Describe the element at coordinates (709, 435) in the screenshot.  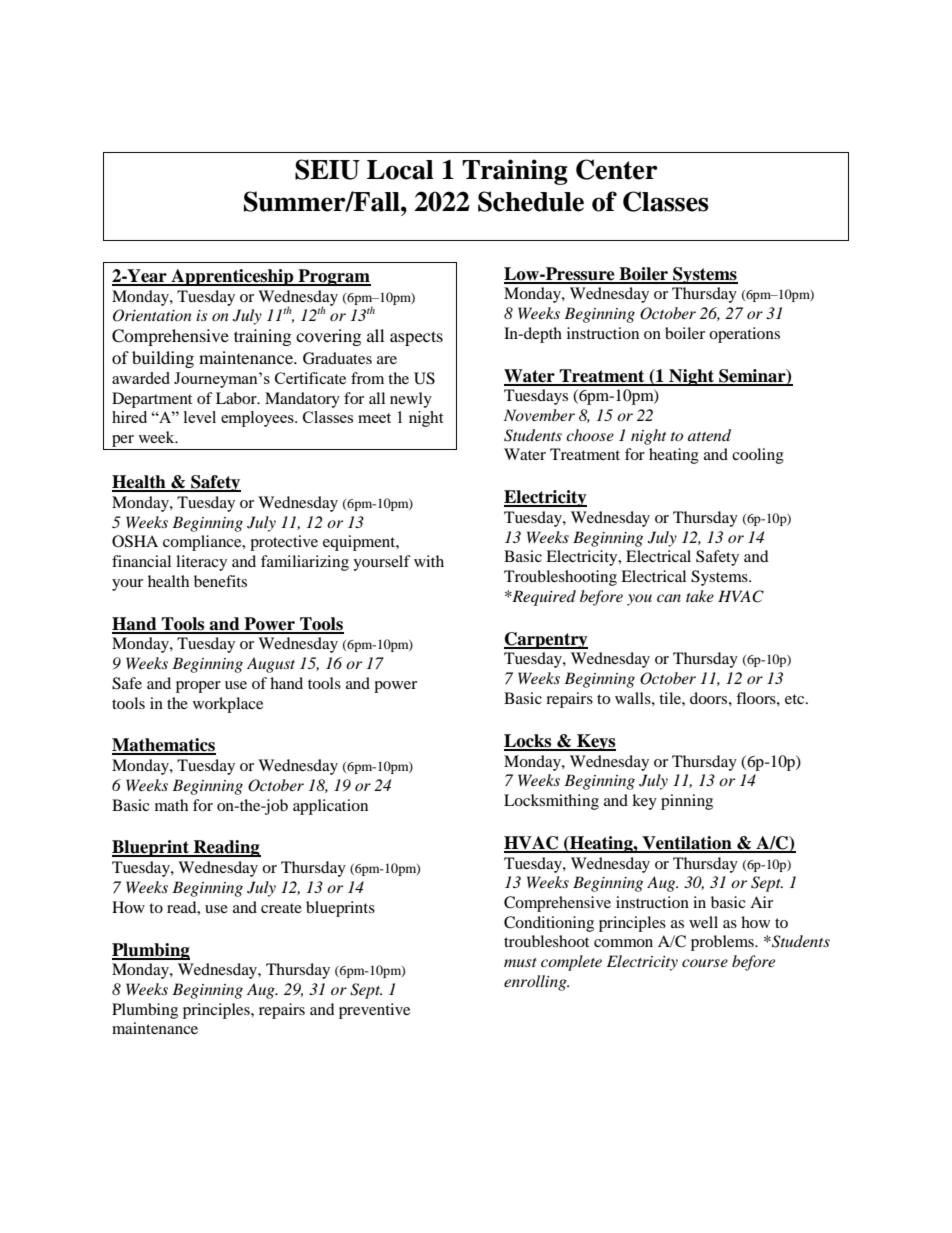
I see `attend` at that location.
